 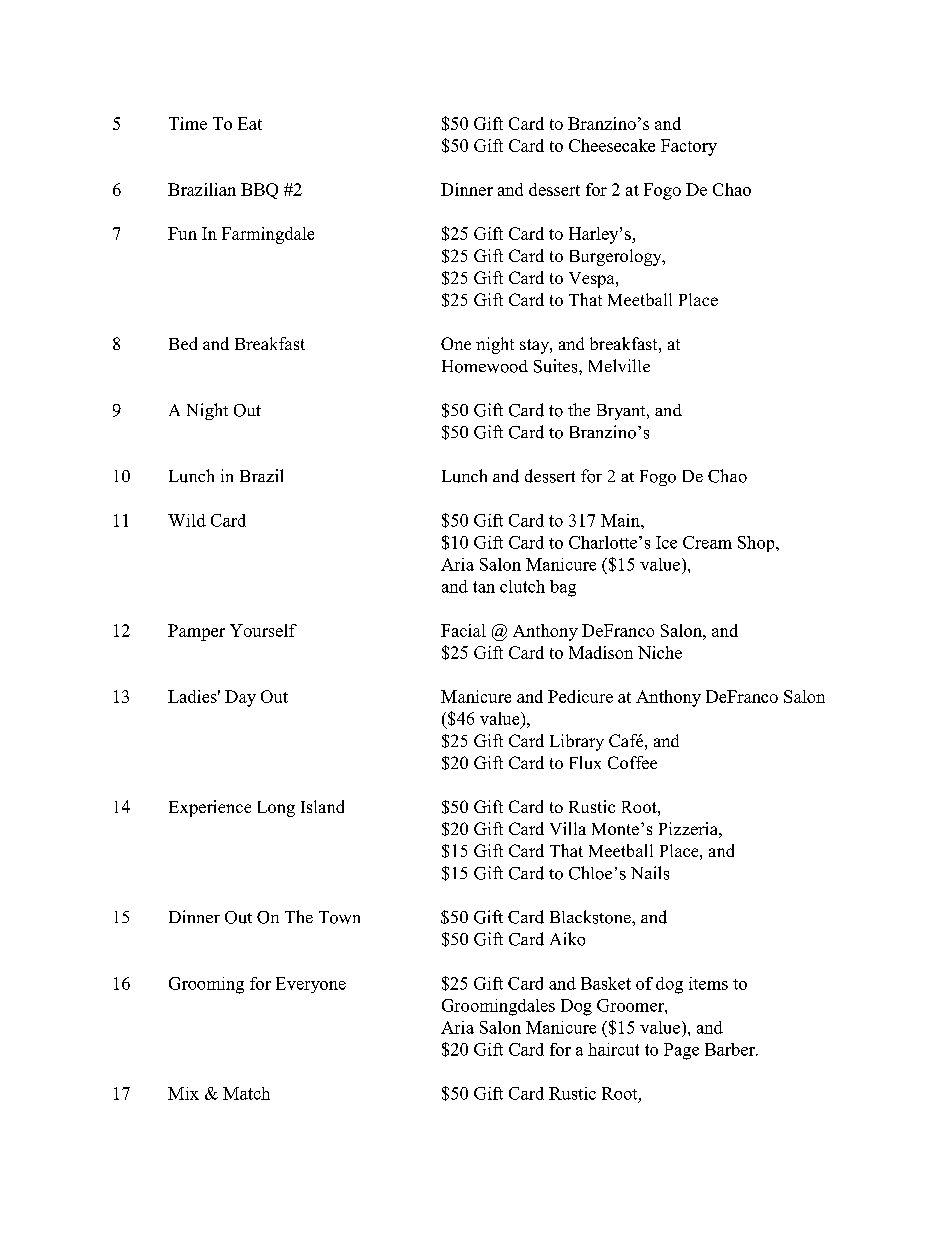 I want to click on Cheesecake, so click(x=612, y=145).
